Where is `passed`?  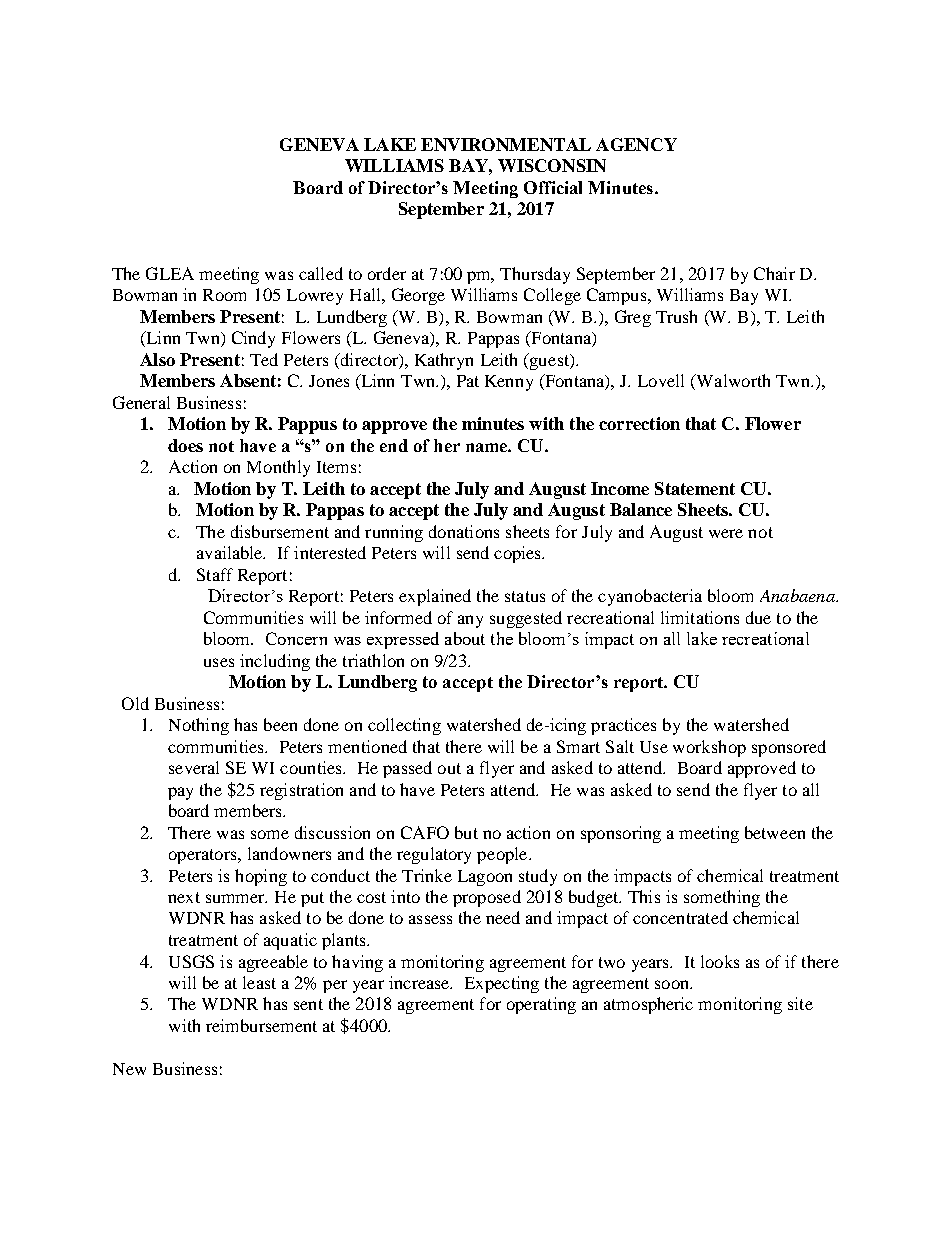
passed is located at coordinates (407, 769).
